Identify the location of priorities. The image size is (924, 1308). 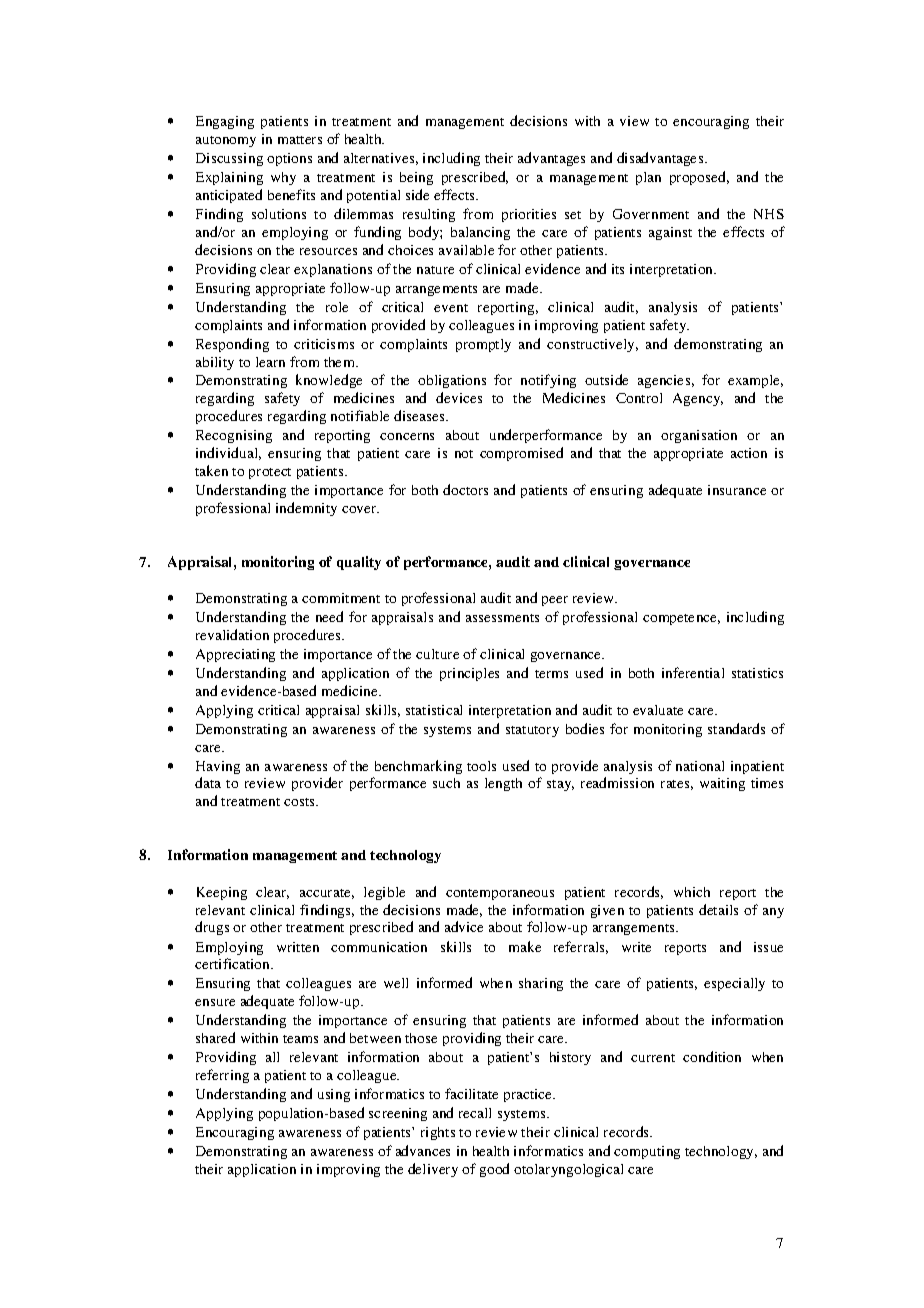
(529, 215).
